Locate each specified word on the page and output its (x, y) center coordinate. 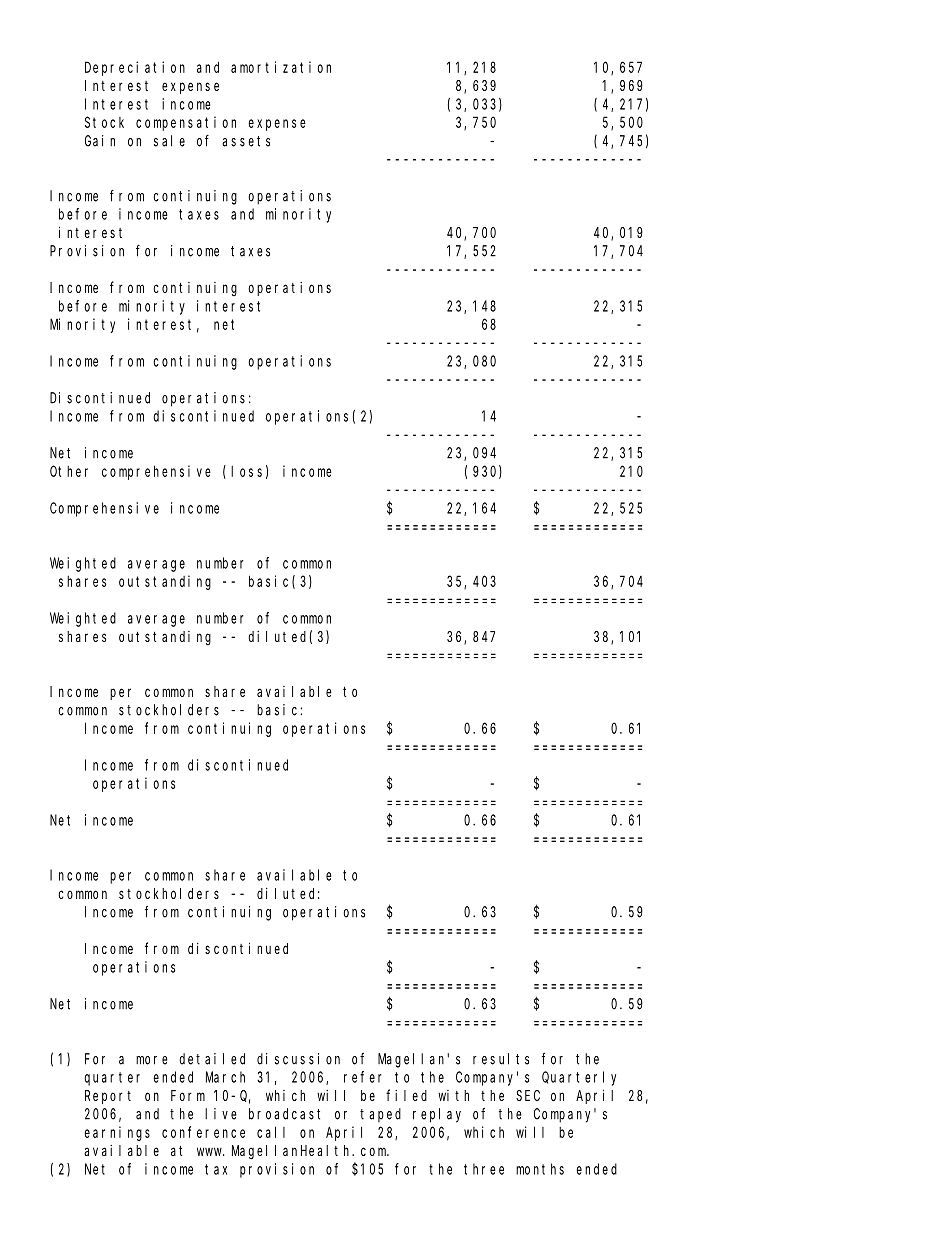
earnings (117, 1133)
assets (246, 141)
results (501, 1059)
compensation (186, 123)
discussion (298, 1059)
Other (69, 471)
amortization (281, 67)
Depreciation (135, 68)
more (152, 1060)
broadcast (284, 1114)
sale (169, 141)
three (484, 1169)
